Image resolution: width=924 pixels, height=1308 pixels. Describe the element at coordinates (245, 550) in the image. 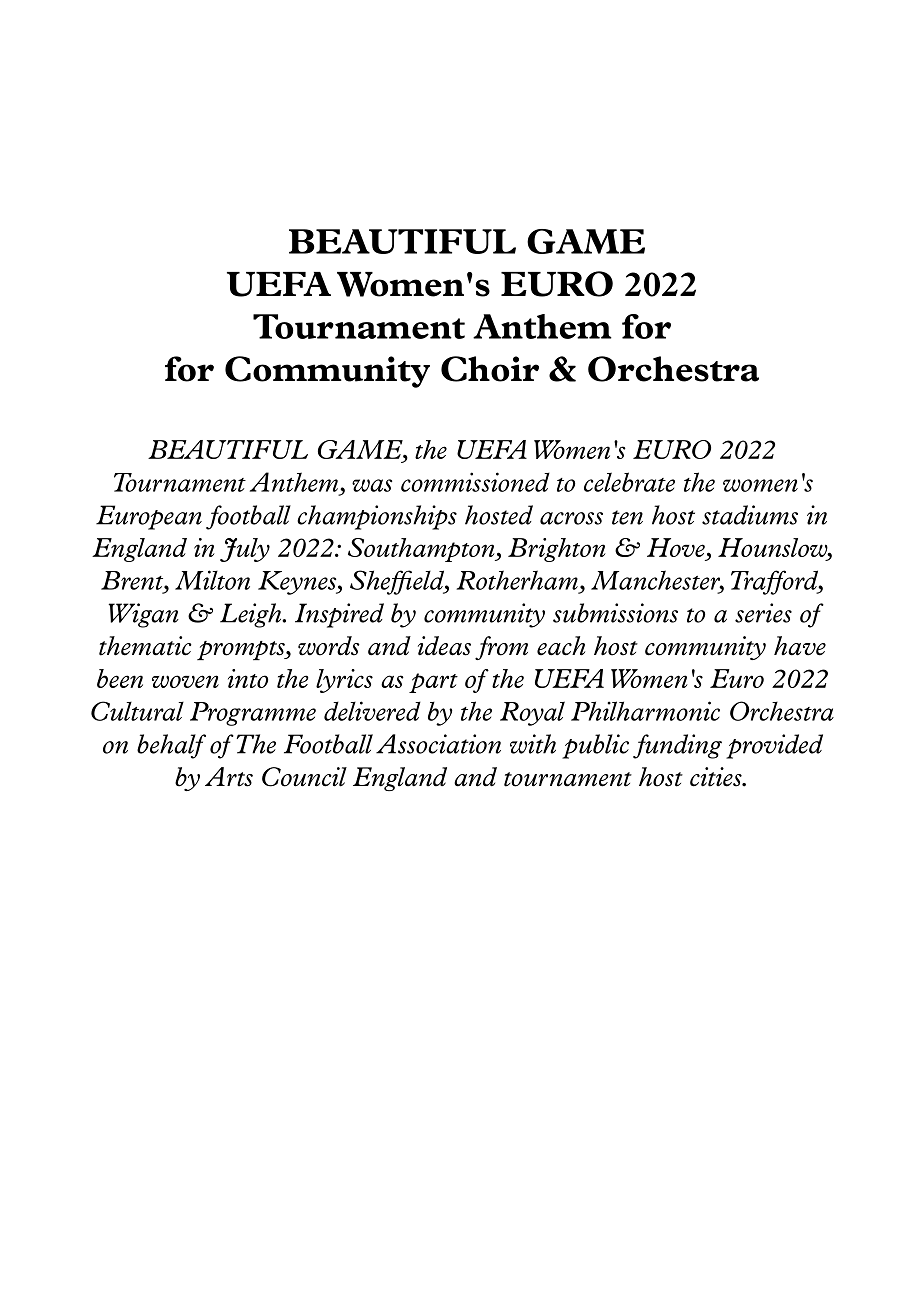

I see `July` at that location.
